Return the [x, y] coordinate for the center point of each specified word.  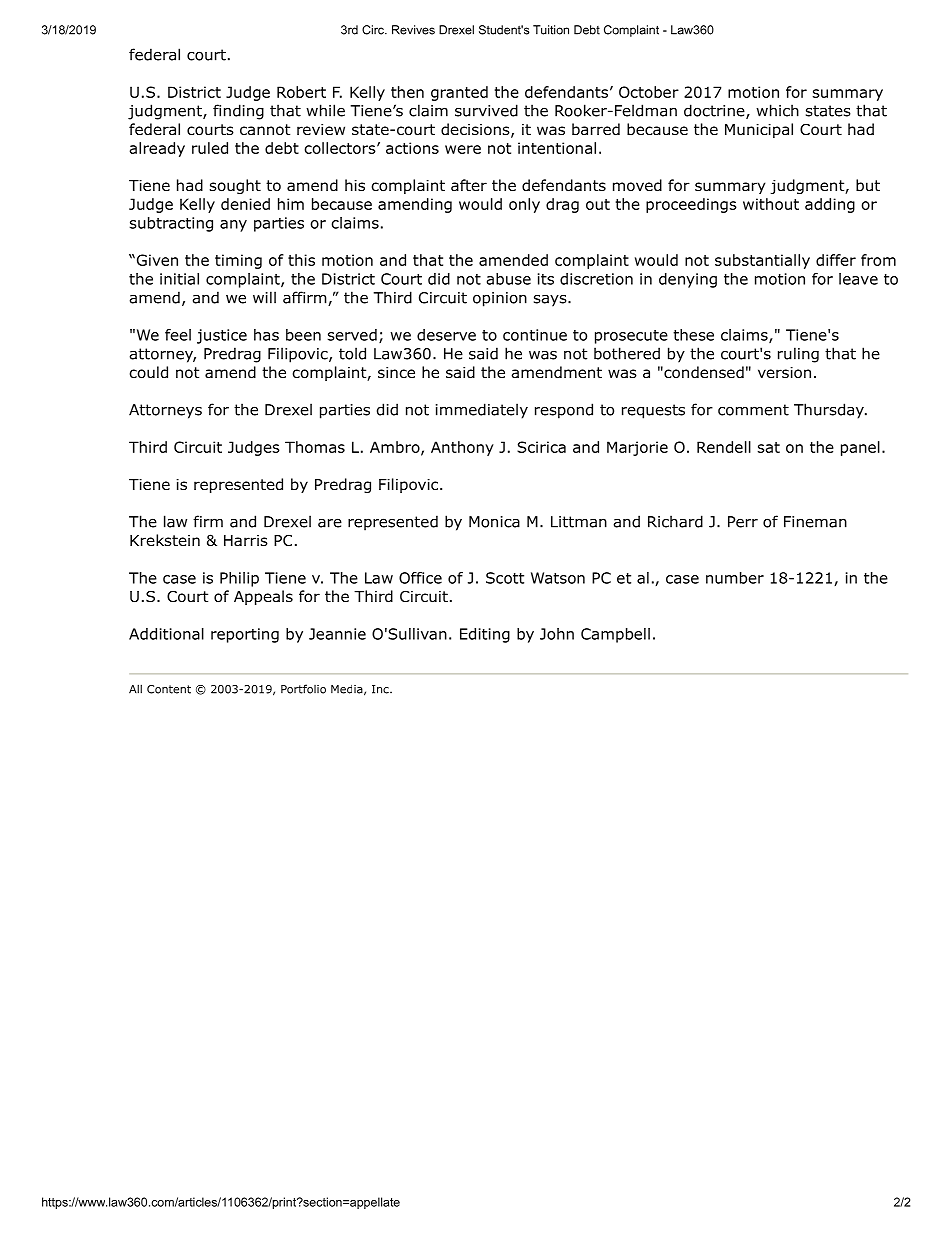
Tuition [551, 30]
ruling [798, 355]
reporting [245, 635]
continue [535, 335]
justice [222, 336]
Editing [485, 635]
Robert [301, 92]
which [777, 110]
